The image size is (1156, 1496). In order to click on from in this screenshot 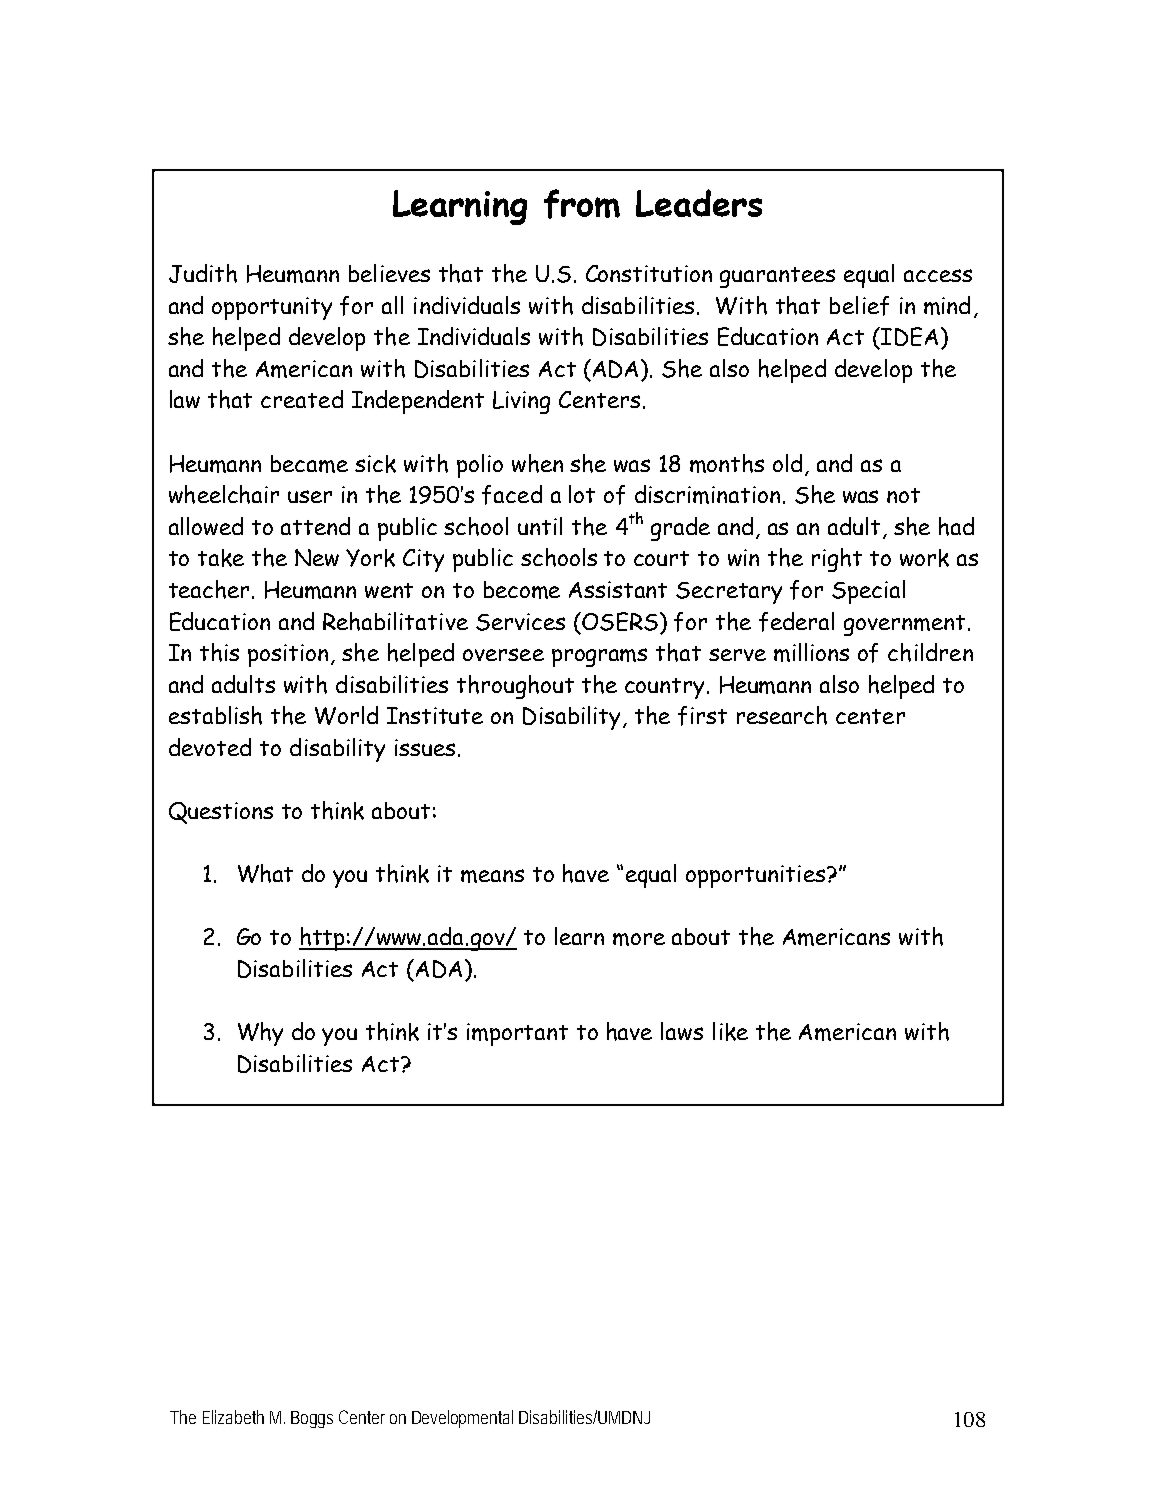, I will do `click(582, 204)`.
